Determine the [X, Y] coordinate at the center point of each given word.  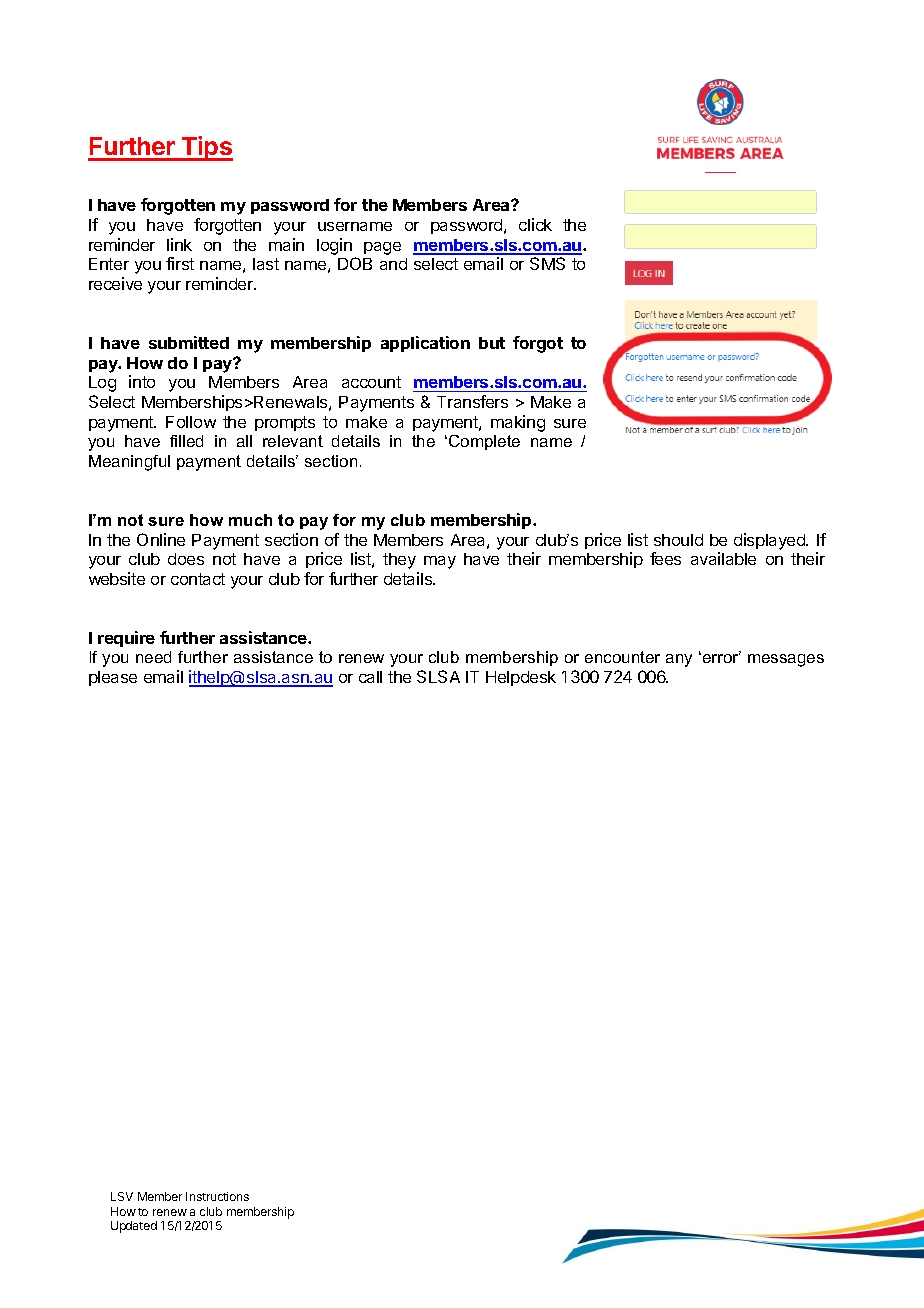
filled [186, 441]
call [370, 677]
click [535, 224]
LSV [122, 1196]
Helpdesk [521, 678]
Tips [206, 148]
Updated [134, 1227]
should [678, 540]
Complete [484, 442]
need [153, 657]
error [720, 657]
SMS [547, 263]
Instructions [217, 1196]
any [679, 660]
